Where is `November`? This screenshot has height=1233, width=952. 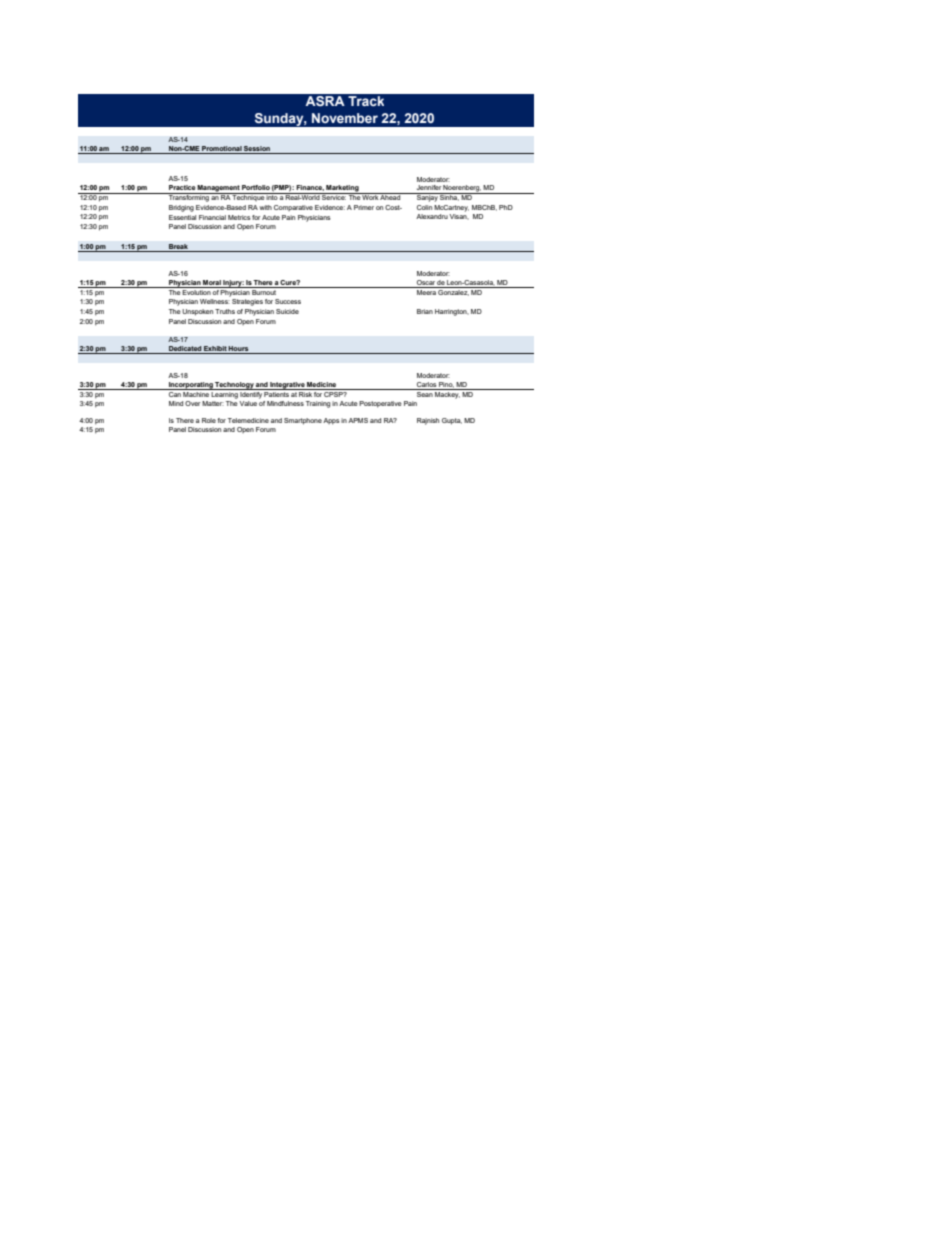 November is located at coordinates (345, 118).
